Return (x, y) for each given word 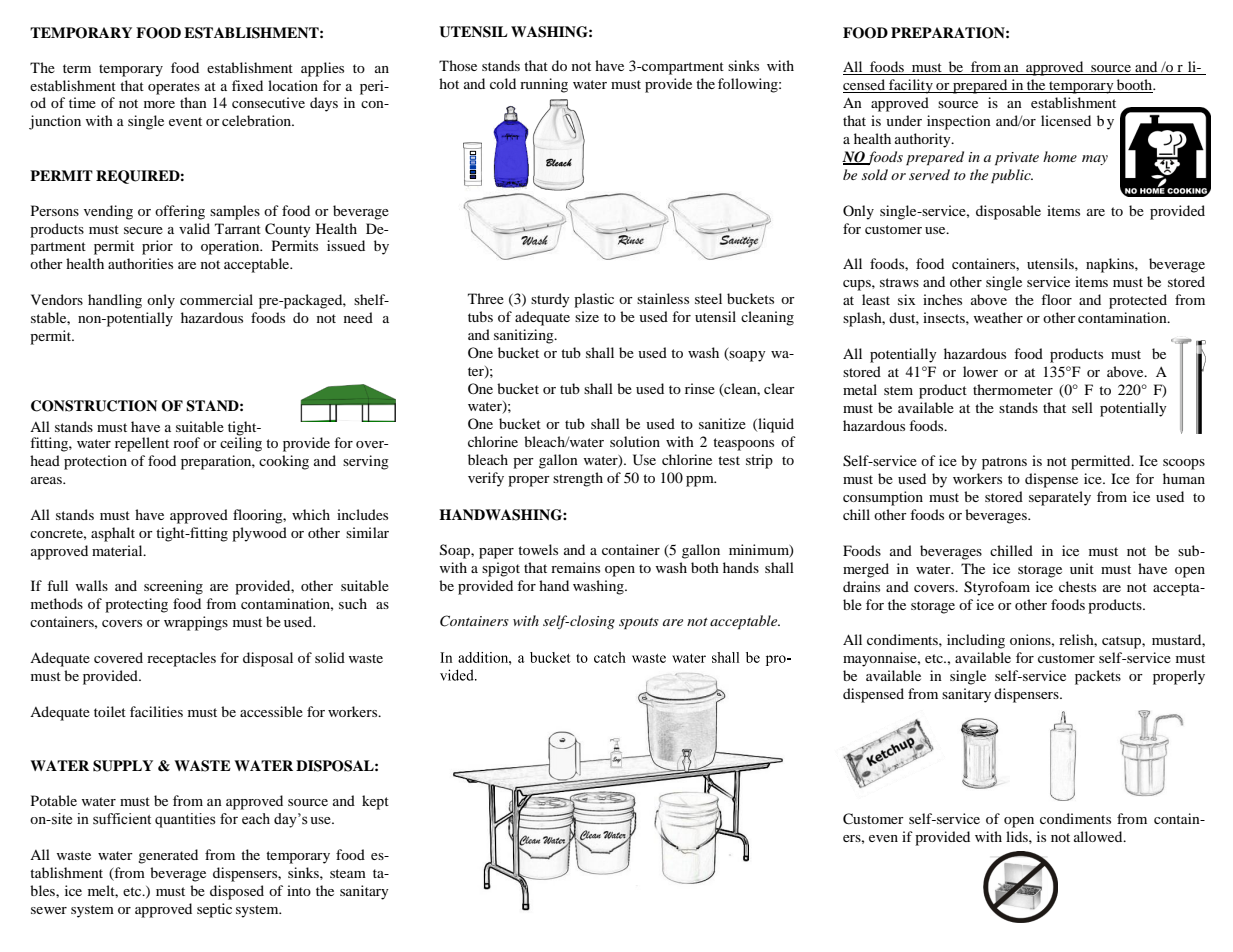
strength (578, 479)
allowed (1099, 836)
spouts (639, 624)
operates (174, 88)
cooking (284, 462)
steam (348, 873)
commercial (216, 299)
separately (1060, 498)
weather (998, 317)
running (544, 85)
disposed (237, 892)
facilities (156, 711)
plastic (594, 300)
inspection (959, 122)
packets (1098, 677)
